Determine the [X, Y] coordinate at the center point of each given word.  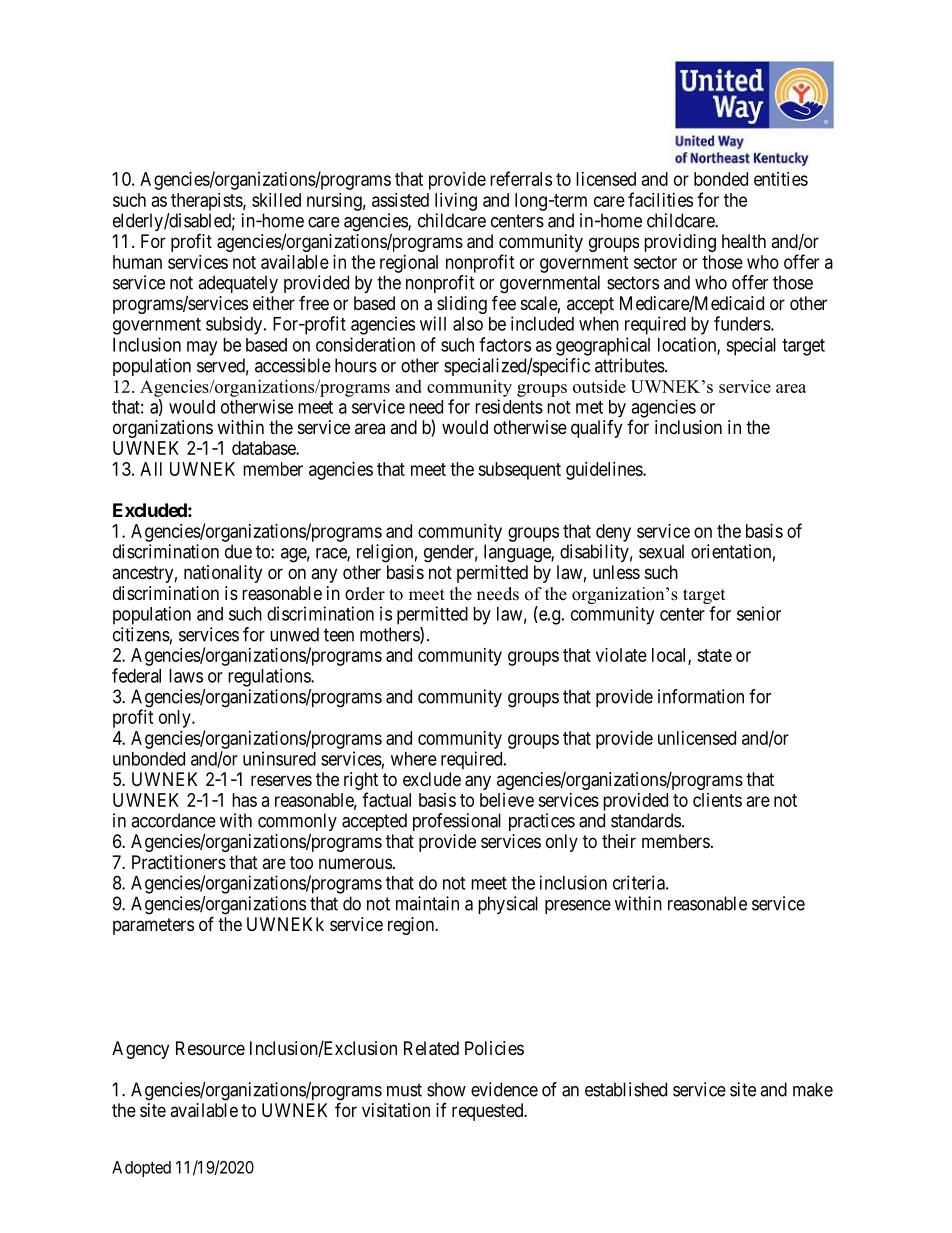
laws [186, 676]
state [714, 655]
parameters [153, 926]
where [414, 759]
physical [508, 905]
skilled [276, 200]
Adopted [141, 1169]
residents [509, 406]
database [264, 448]
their [619, 841]
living [456, 202]
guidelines [605, 471]
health [744, 241]
